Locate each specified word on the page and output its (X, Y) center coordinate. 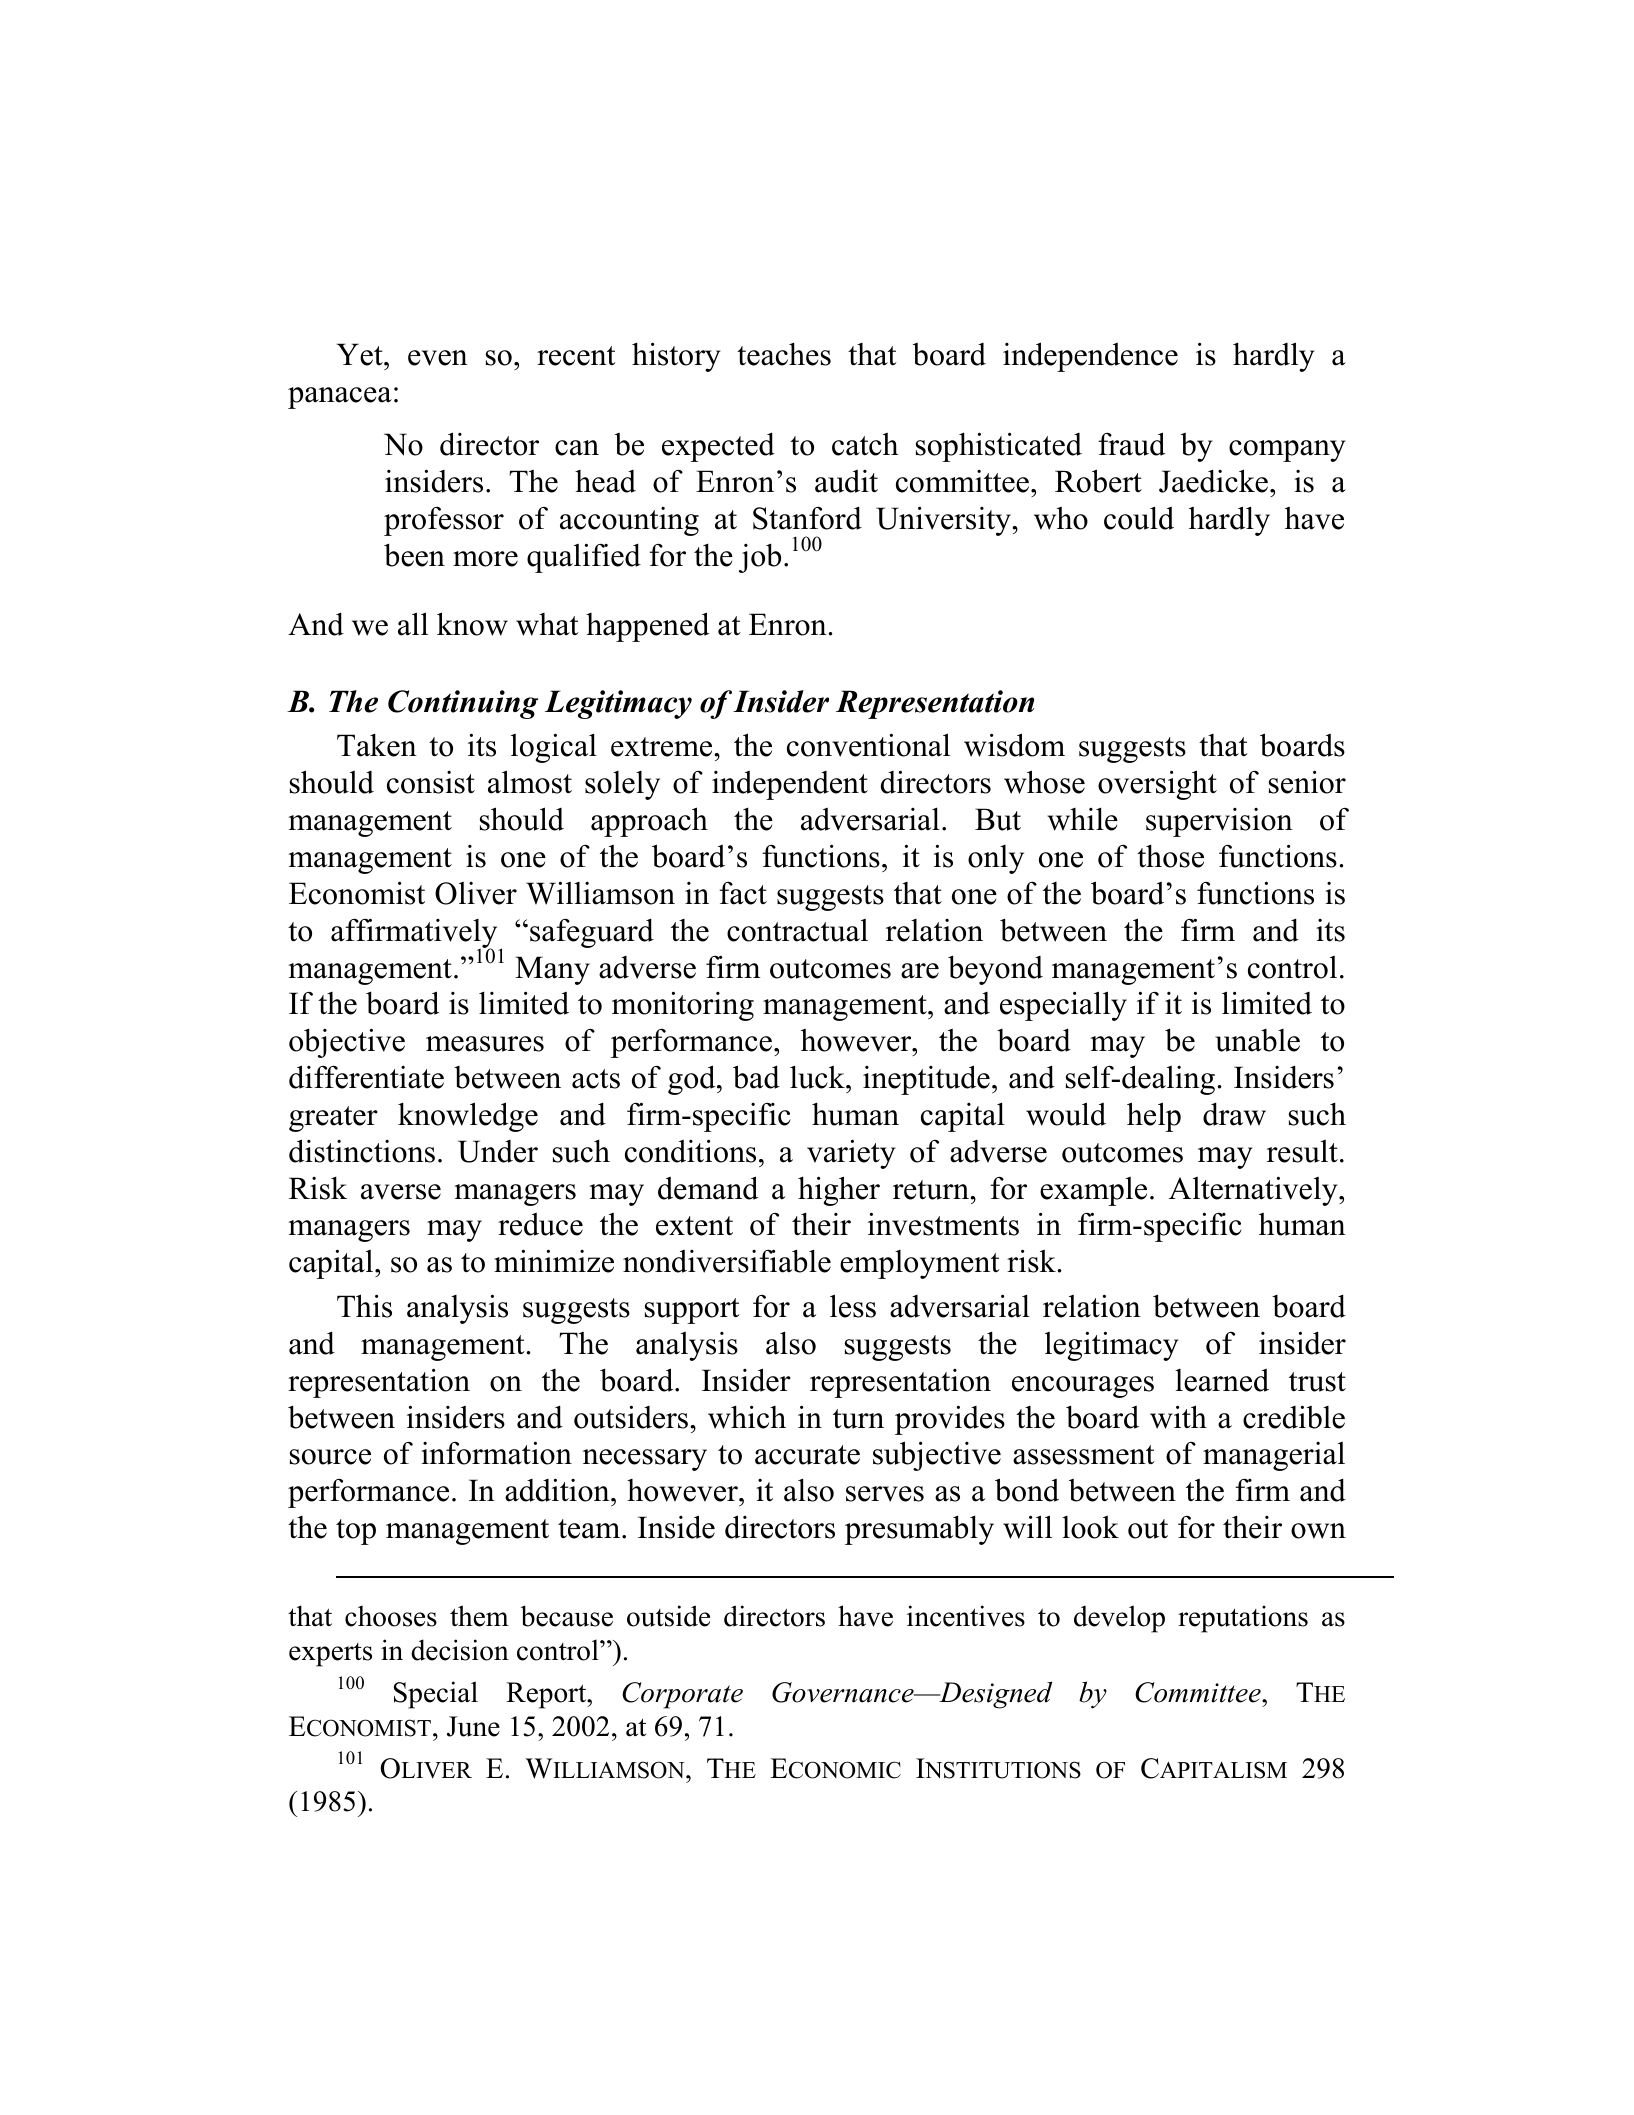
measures (485, 1044)
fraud (1131, 444)
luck (818, 1077)
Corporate (682, 1695)
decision (460, 1650)
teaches (784, 354)
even (438, 358)
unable (1257, 1040)
